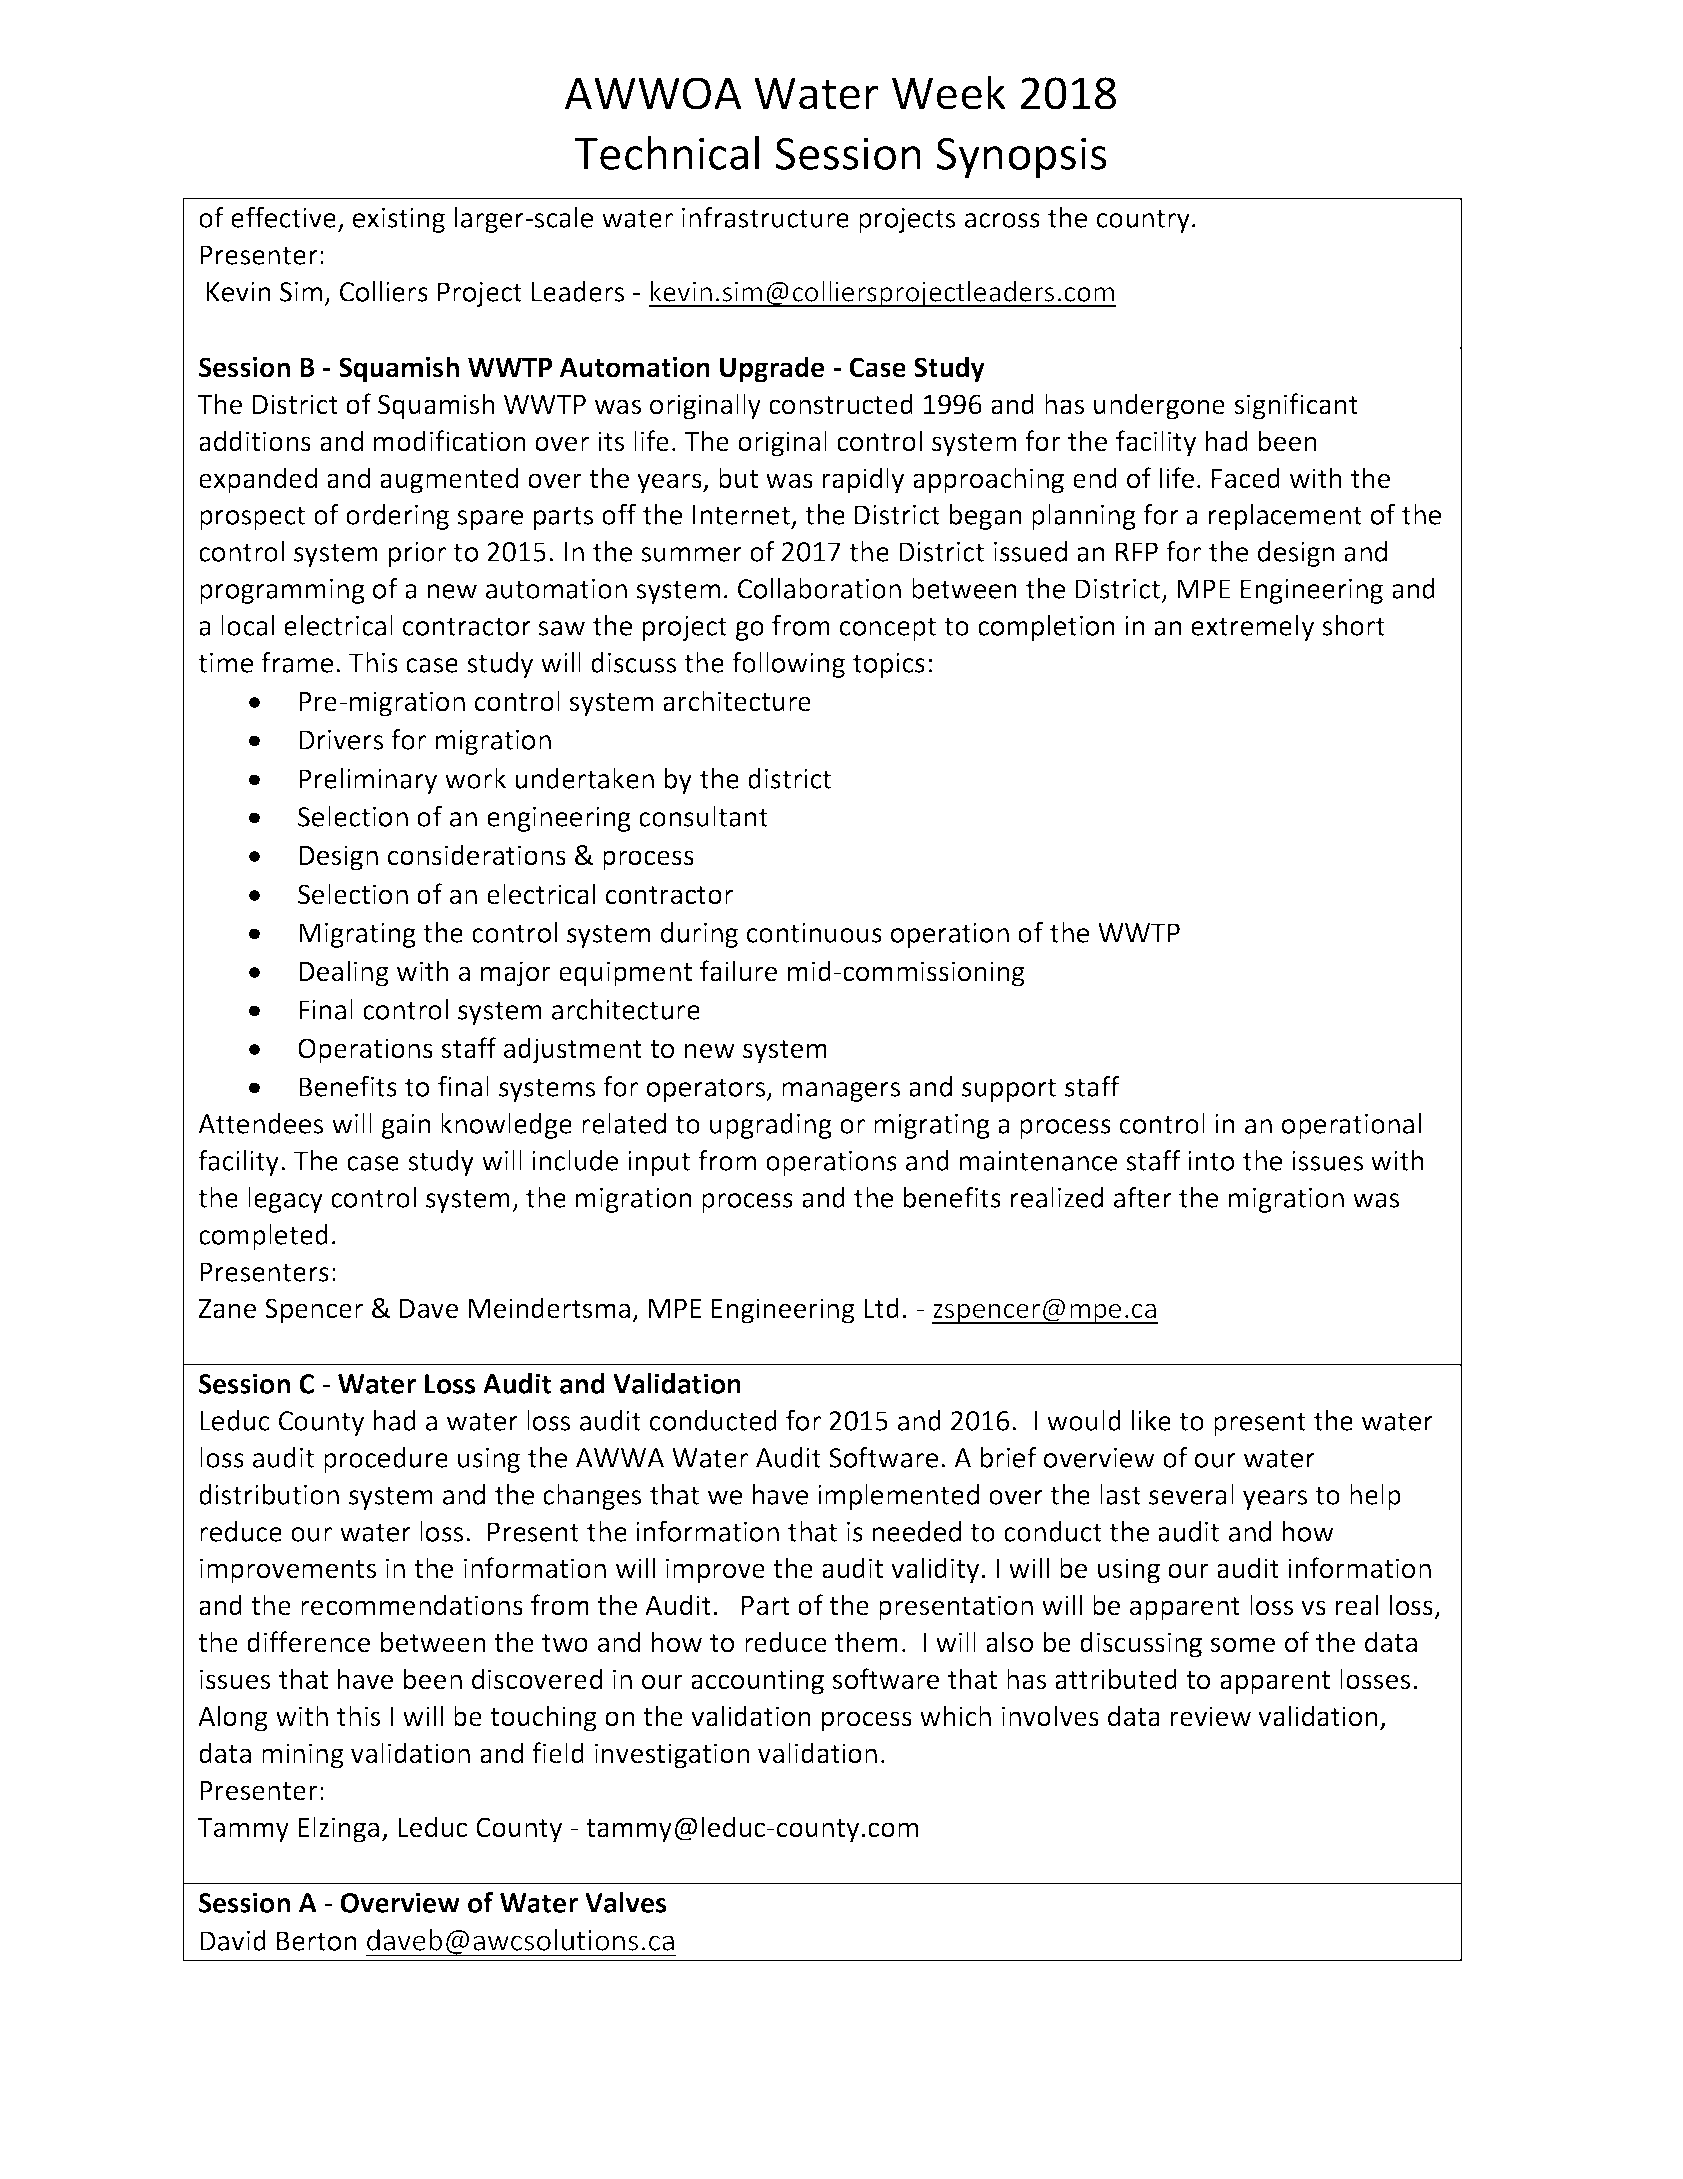 The width and height of the image is (1683, 2179). Describe the element at coordinates (765, 217) in the image. I see `infrastructure` at that location.
